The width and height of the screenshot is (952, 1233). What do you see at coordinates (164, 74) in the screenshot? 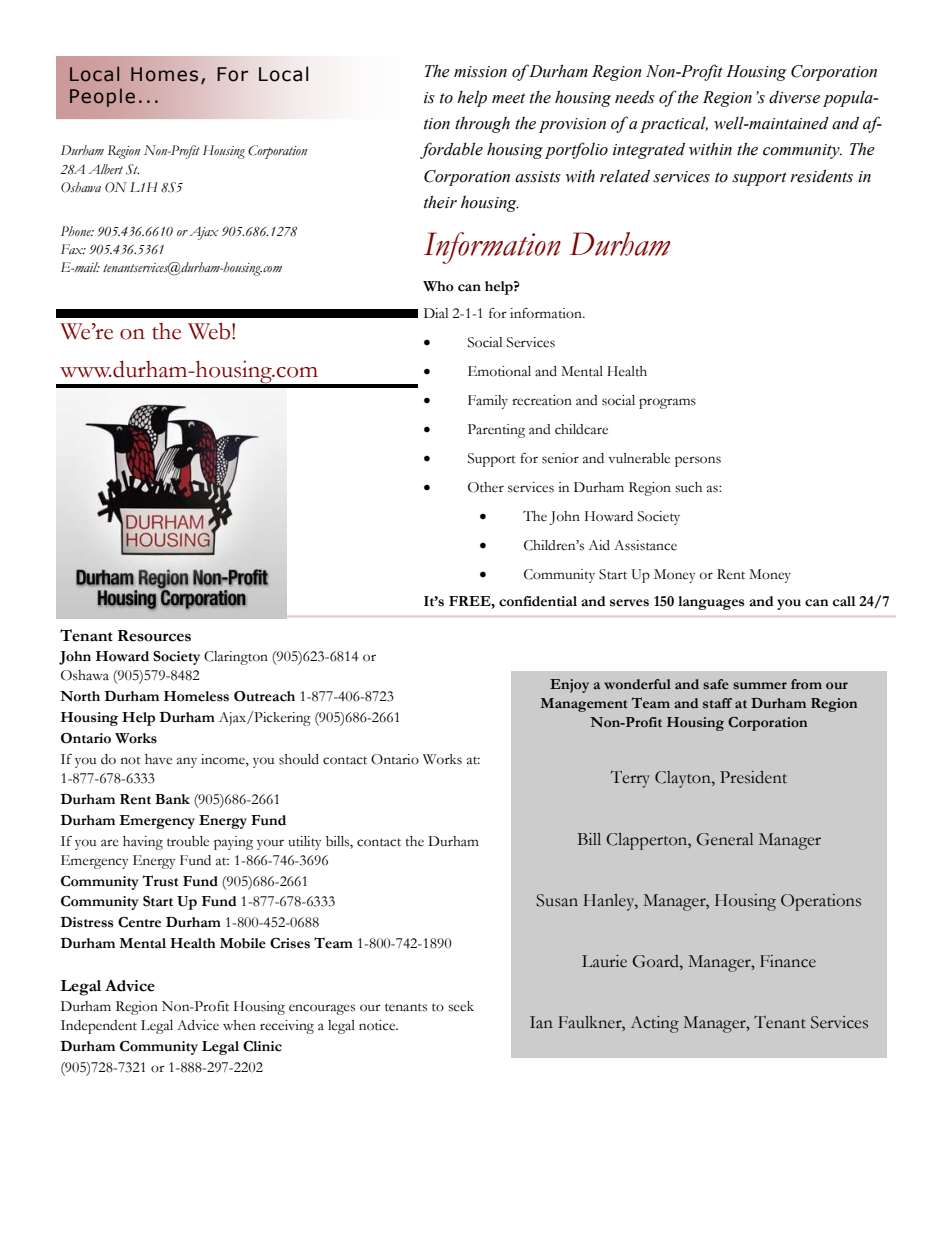
I see `Homes` at bounding box center [164, 74].
